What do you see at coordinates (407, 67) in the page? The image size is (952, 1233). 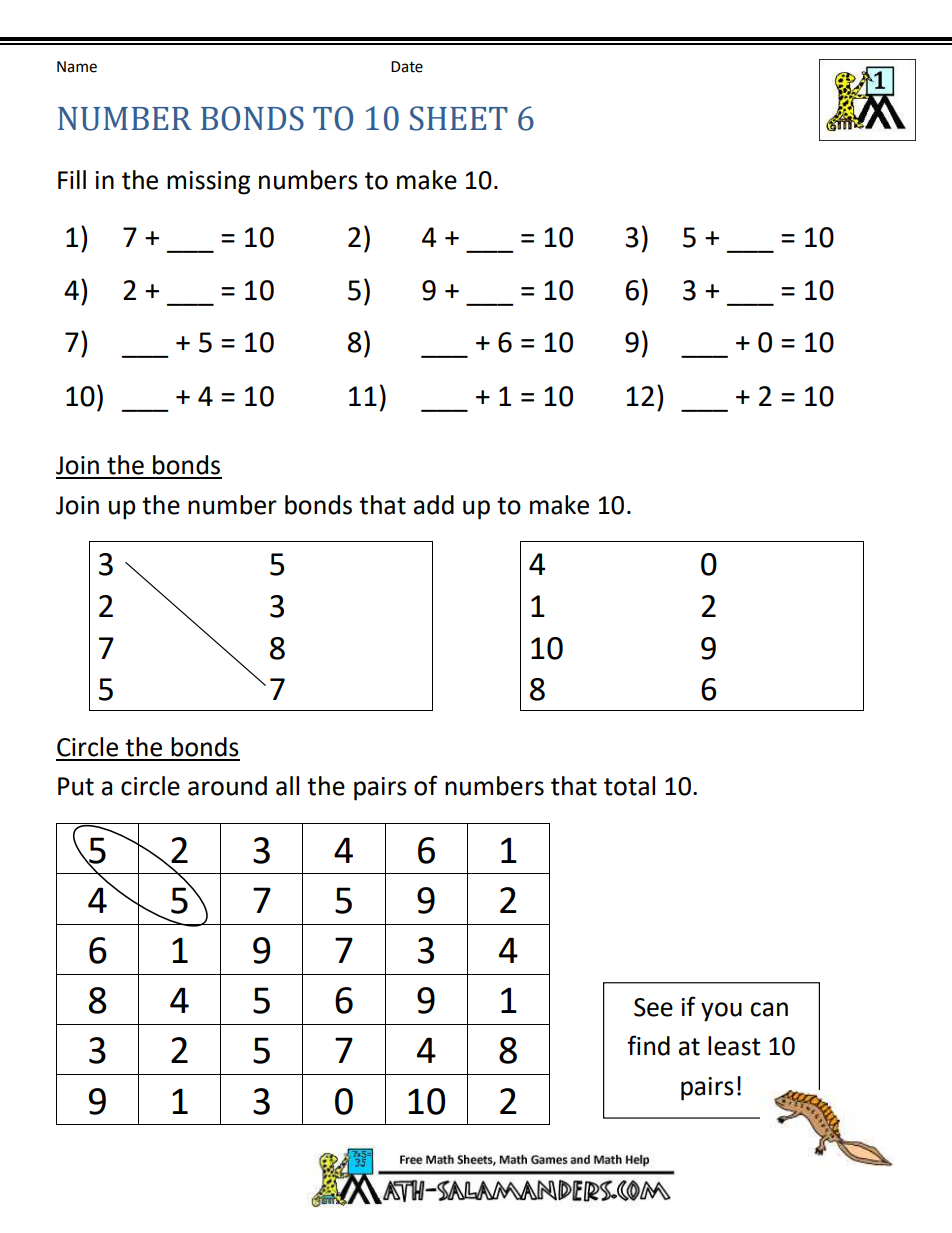 I see `Date` at bounding box center [407, 67].
